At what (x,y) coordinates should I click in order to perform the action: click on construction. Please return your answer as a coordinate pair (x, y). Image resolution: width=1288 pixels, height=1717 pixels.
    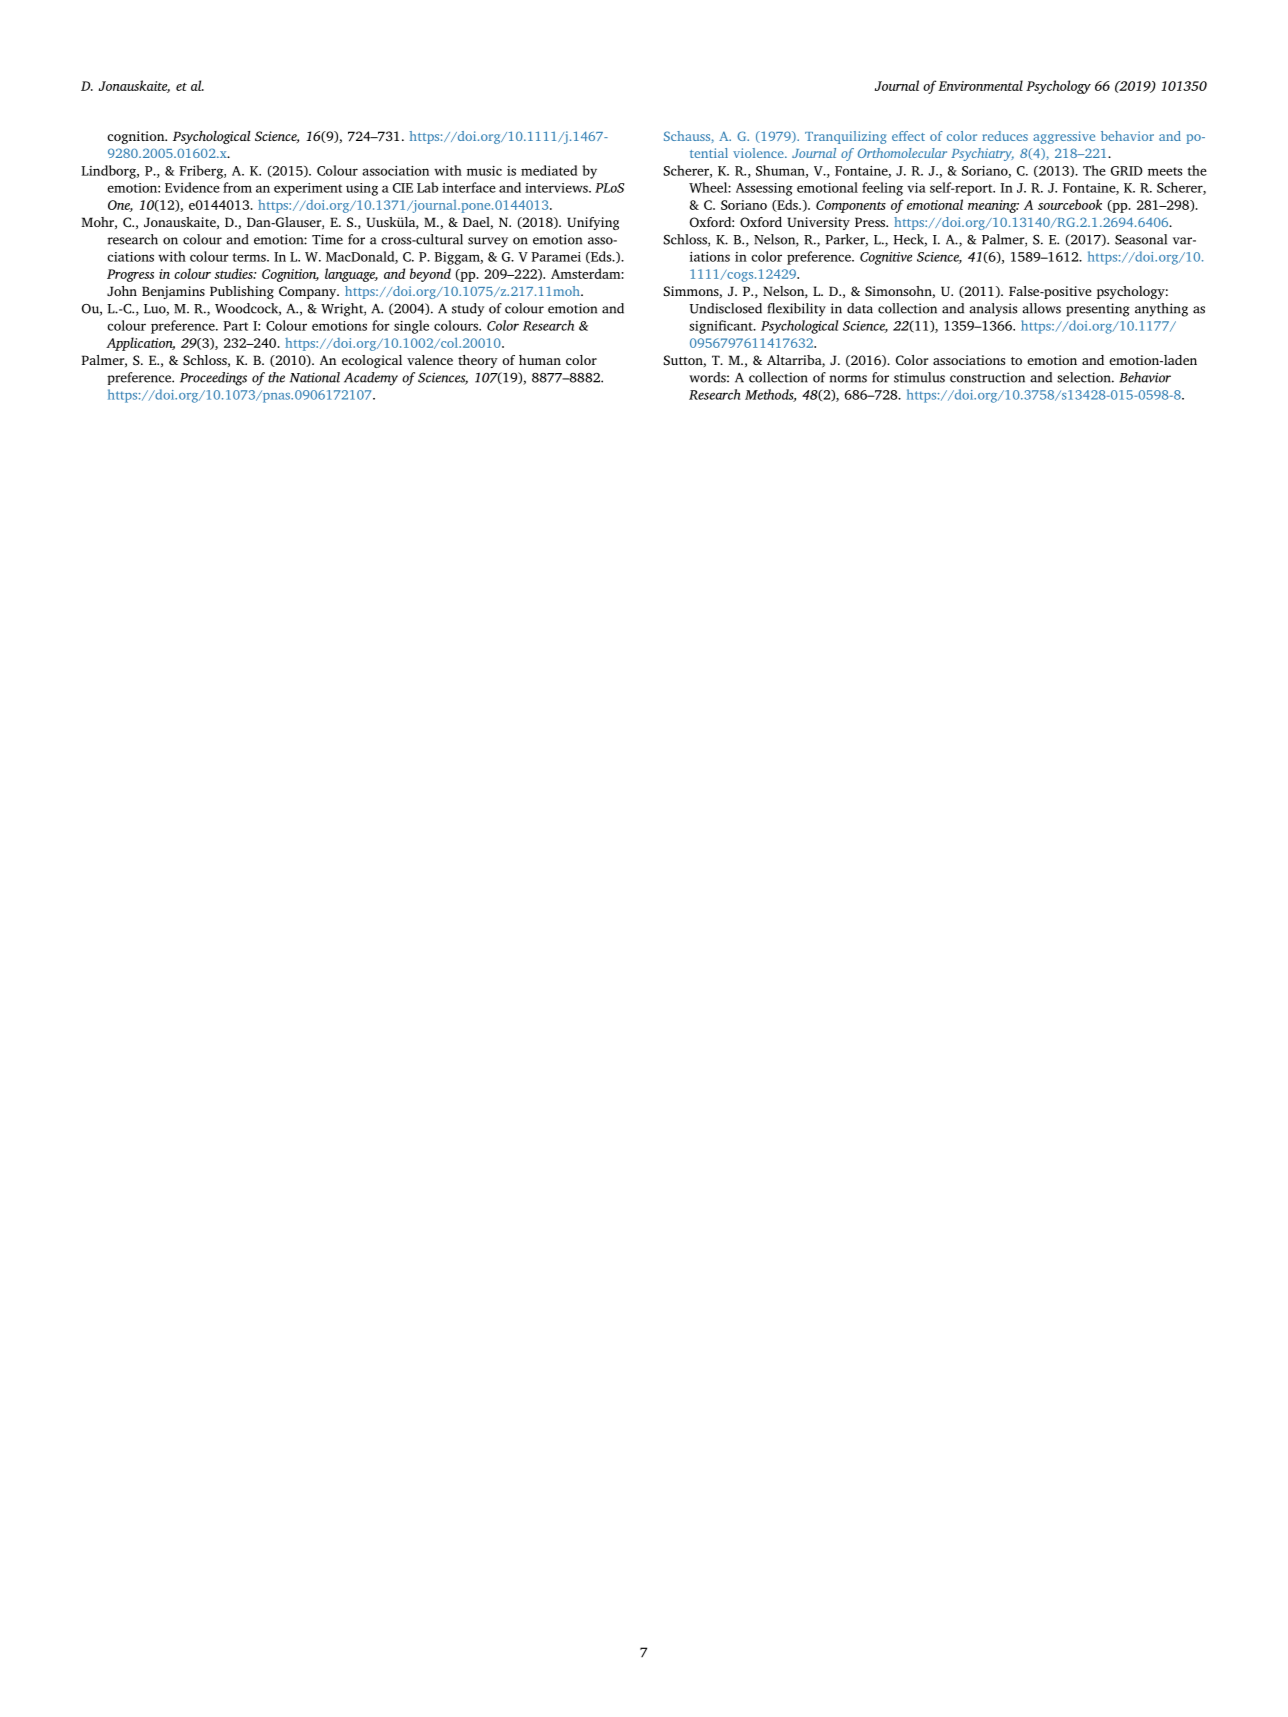
    Looking at the image, I should click on (987, 377).
